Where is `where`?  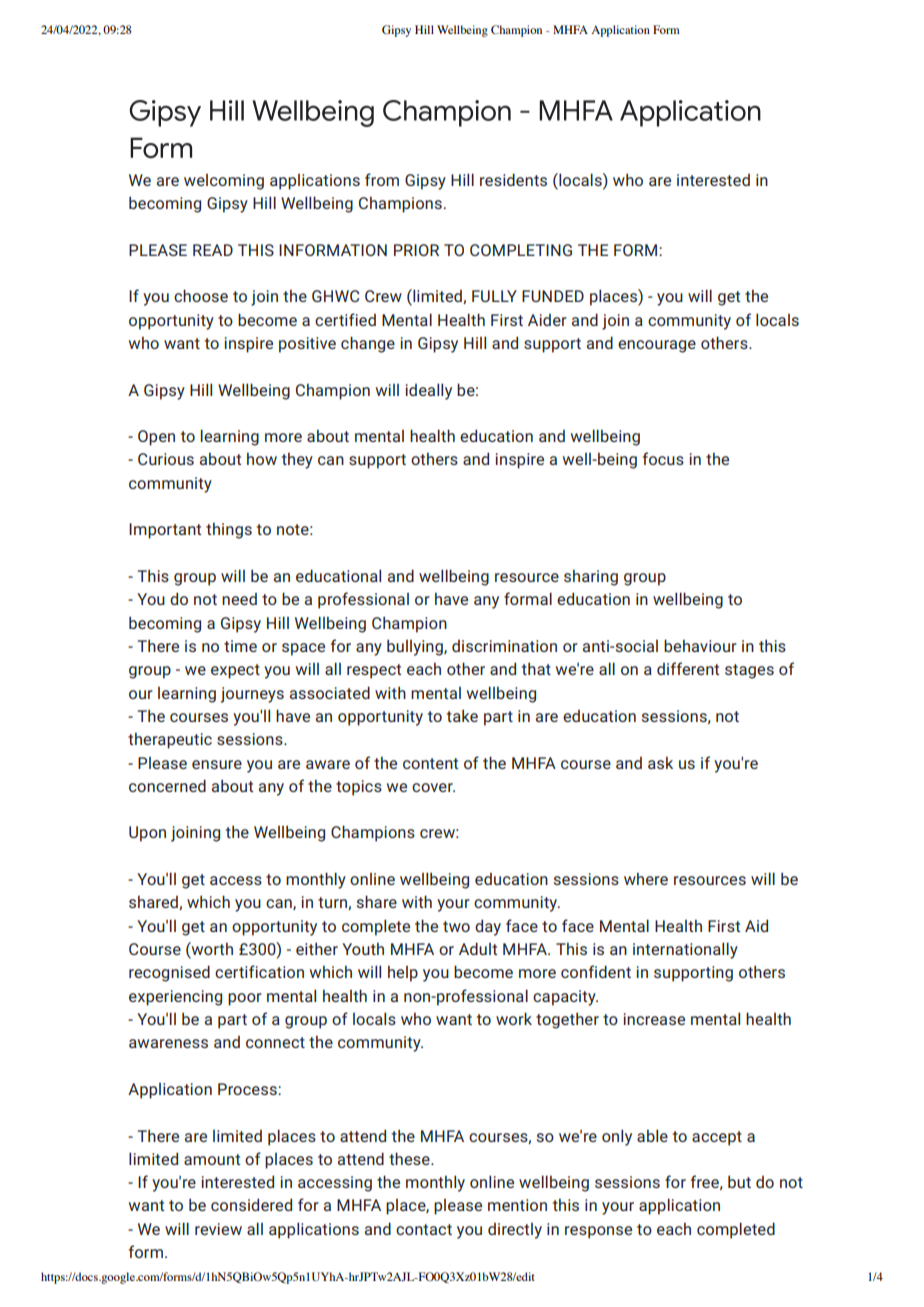 where is located at coordinates (646, 878).
